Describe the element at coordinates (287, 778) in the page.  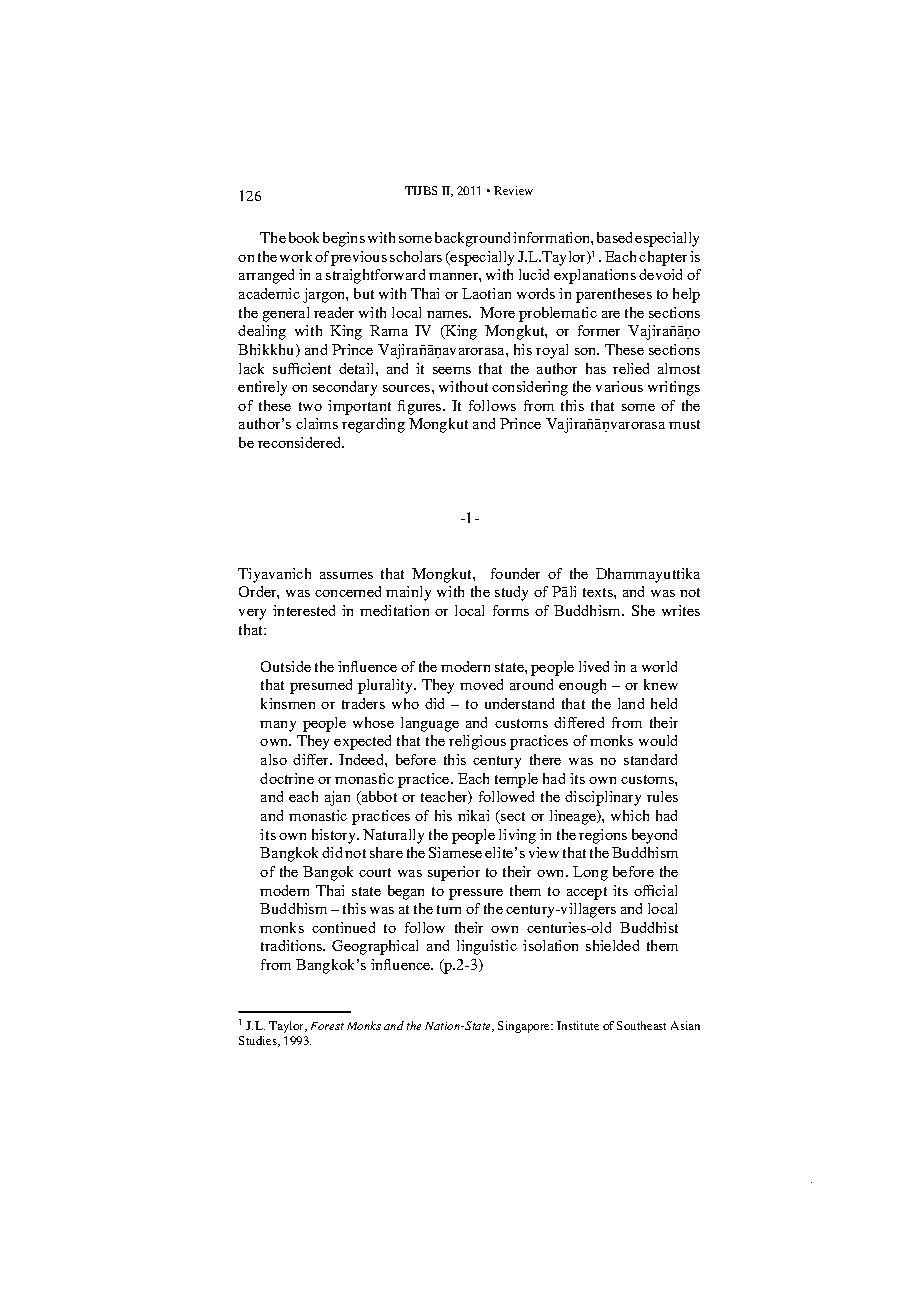
I see `doctrine` at that location.
